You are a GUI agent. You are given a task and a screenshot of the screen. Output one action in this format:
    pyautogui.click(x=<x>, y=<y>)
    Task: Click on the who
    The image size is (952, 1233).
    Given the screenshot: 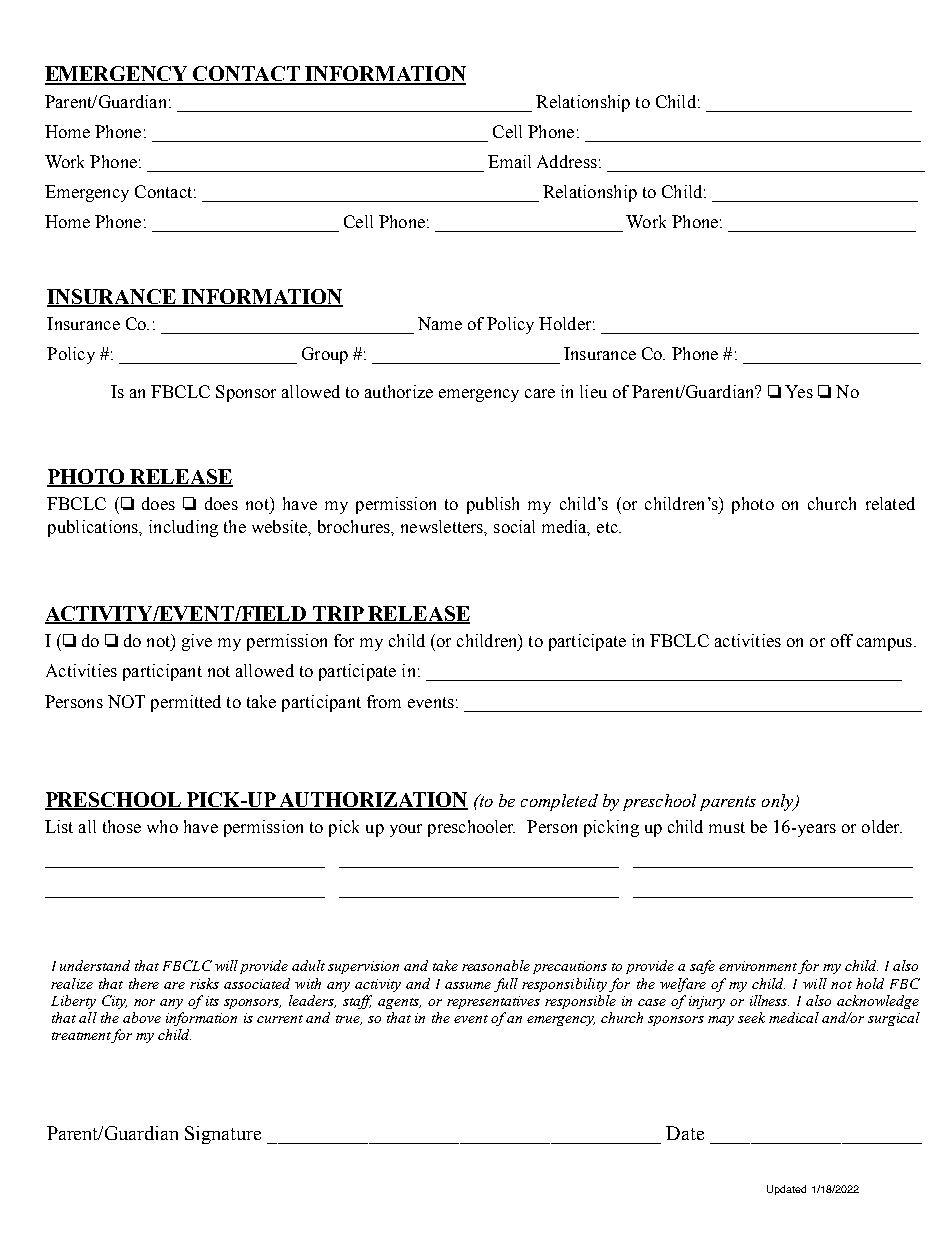 What is the action you would take?
    pyautogui.click(x=162, y=826)
